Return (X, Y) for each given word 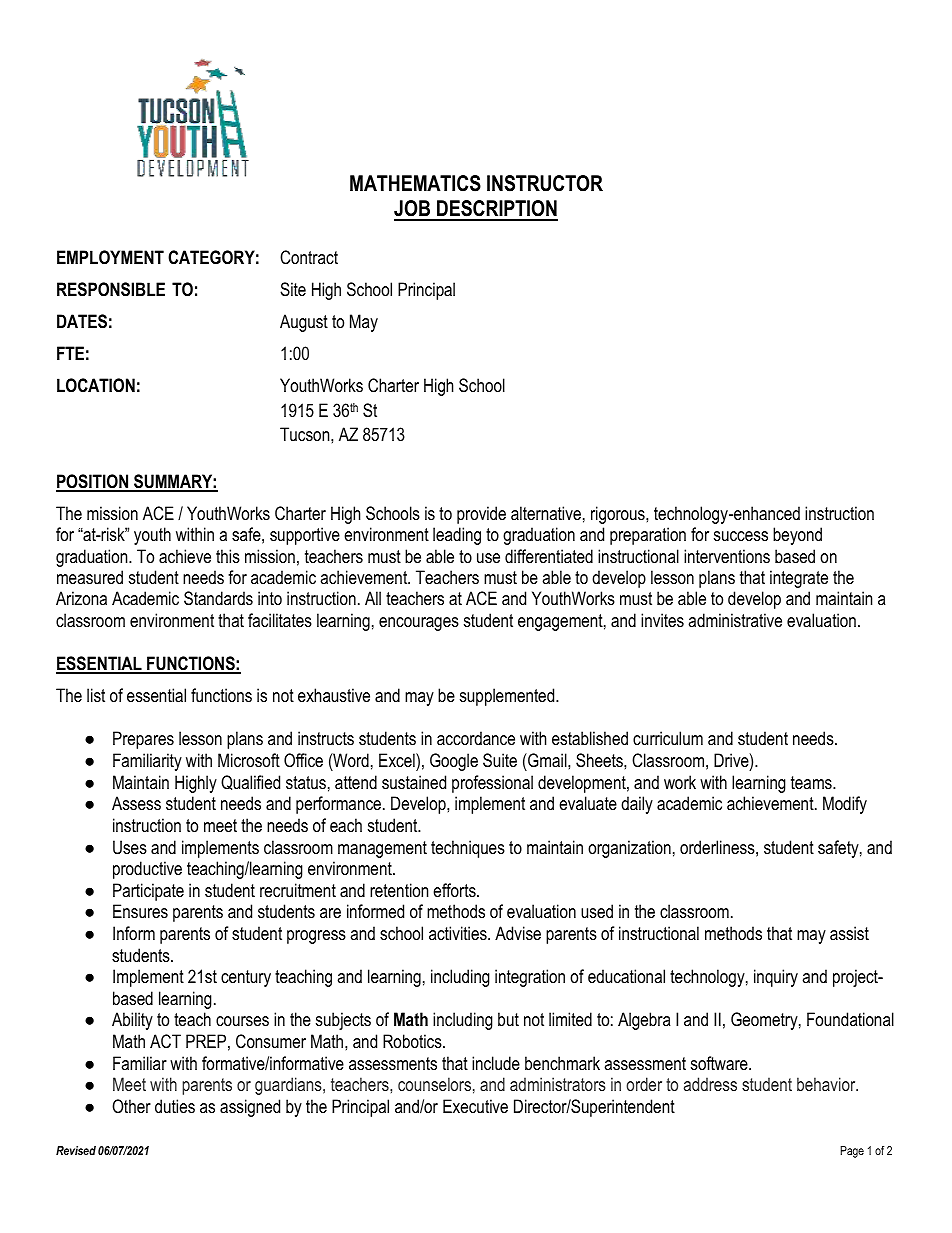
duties (175, 1106)
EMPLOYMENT (110, 257)
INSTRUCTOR (545, 183)
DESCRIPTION (496, 210)
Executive (475, 1106)
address (710, 1084)
